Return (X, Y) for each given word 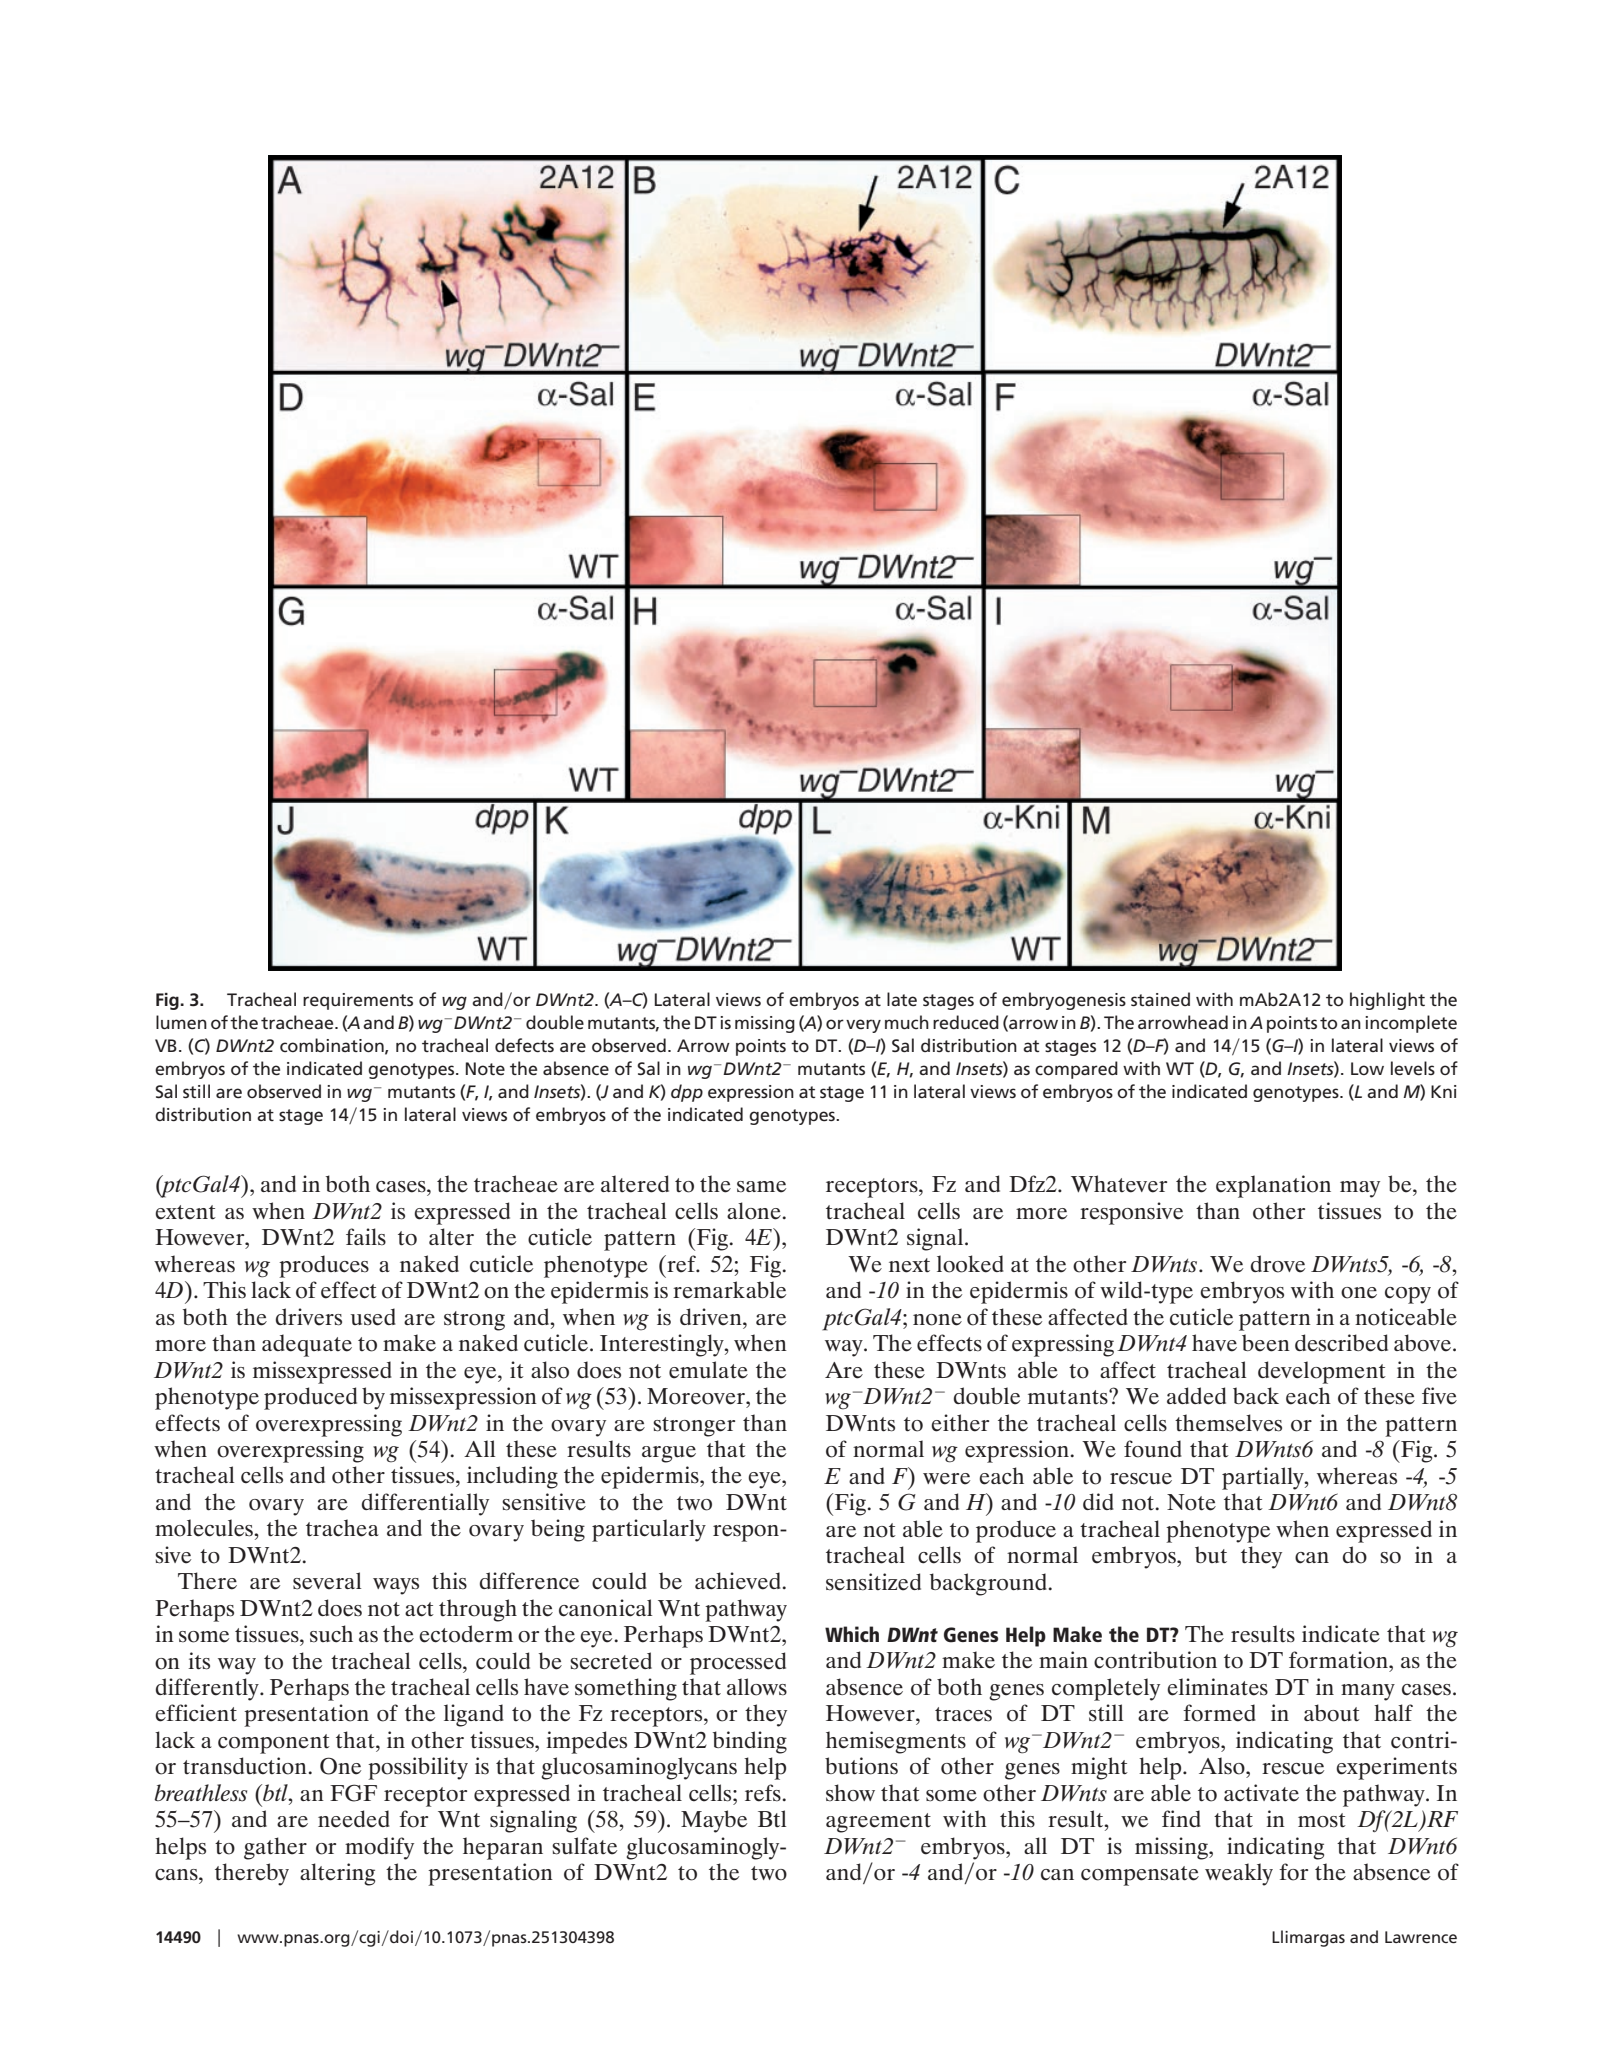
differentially (425, 1504)
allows (757, 1687)
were (946, 1479)
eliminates (1217, 1687)
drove (1278, 1264)
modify (379, 1848)
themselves (1228, 1423)
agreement (878, 1823)
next (909, 1265)
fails (366, 1237)
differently (208, 1689)
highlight (1387, 1001)
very (863, 1026)
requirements (358, 1001)
